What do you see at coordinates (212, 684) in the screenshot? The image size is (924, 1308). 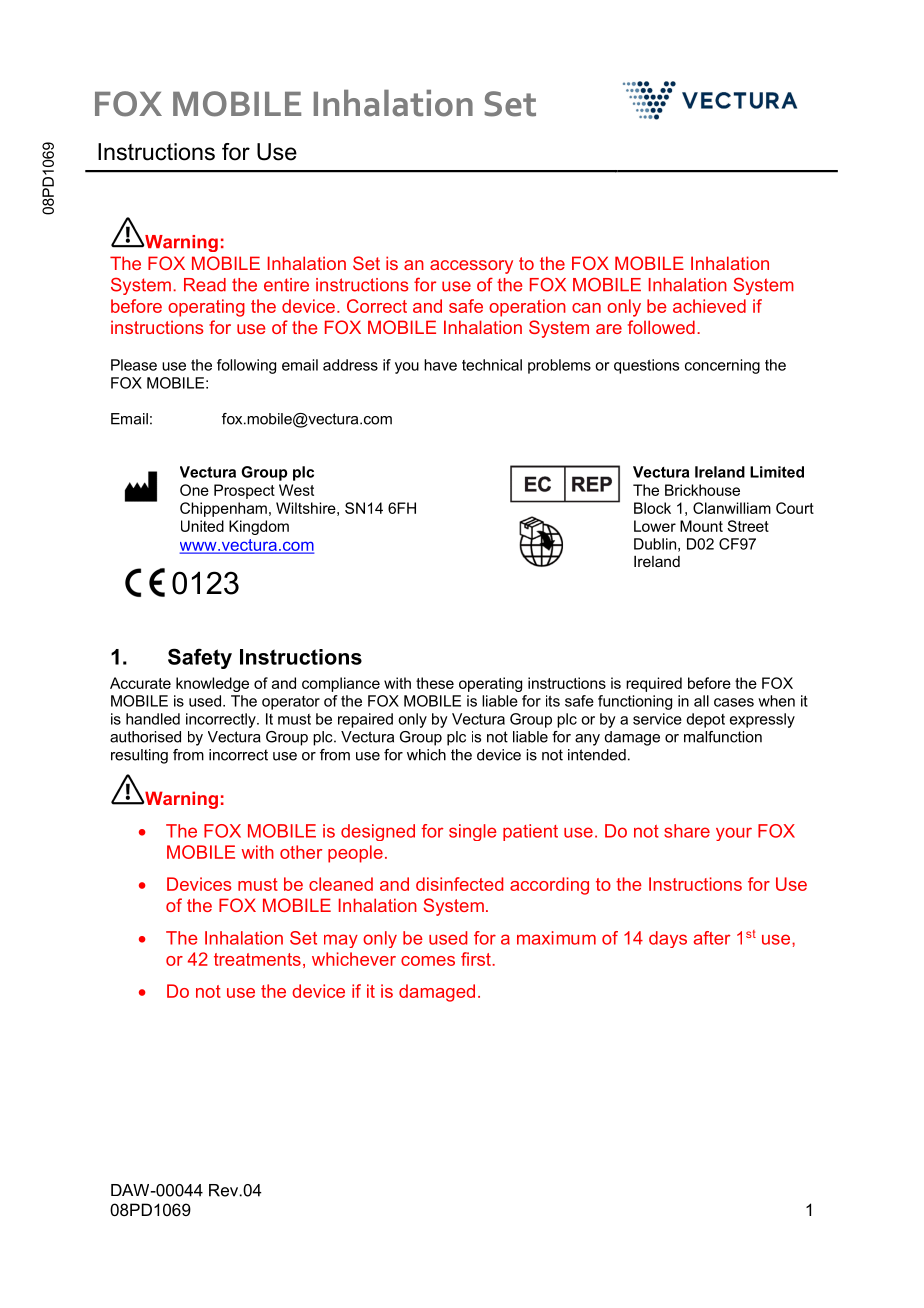 I see `knowledge` at bounding box center [212, 684].
